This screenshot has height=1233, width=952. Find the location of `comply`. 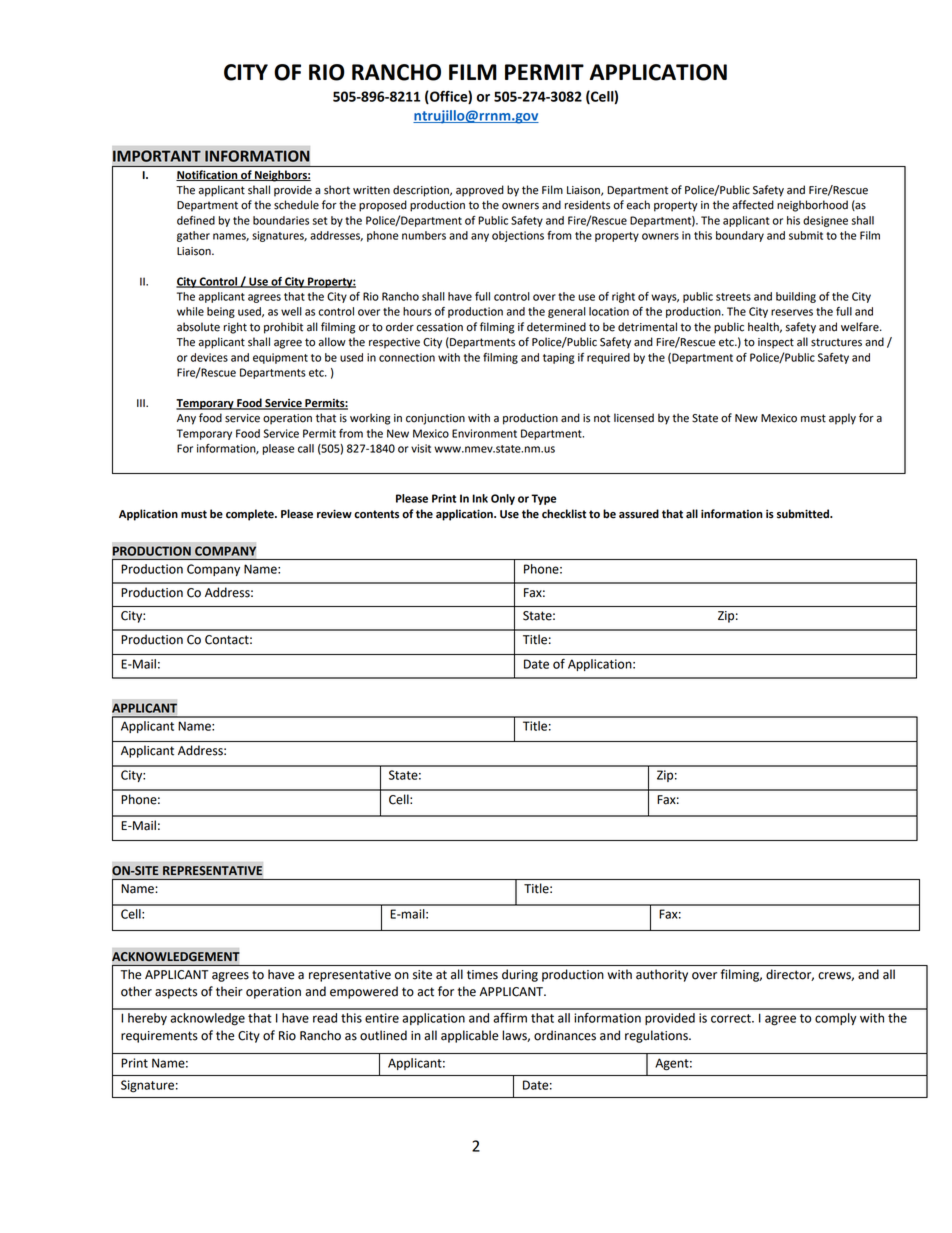

comply is located at coordinates (836, 1019).
